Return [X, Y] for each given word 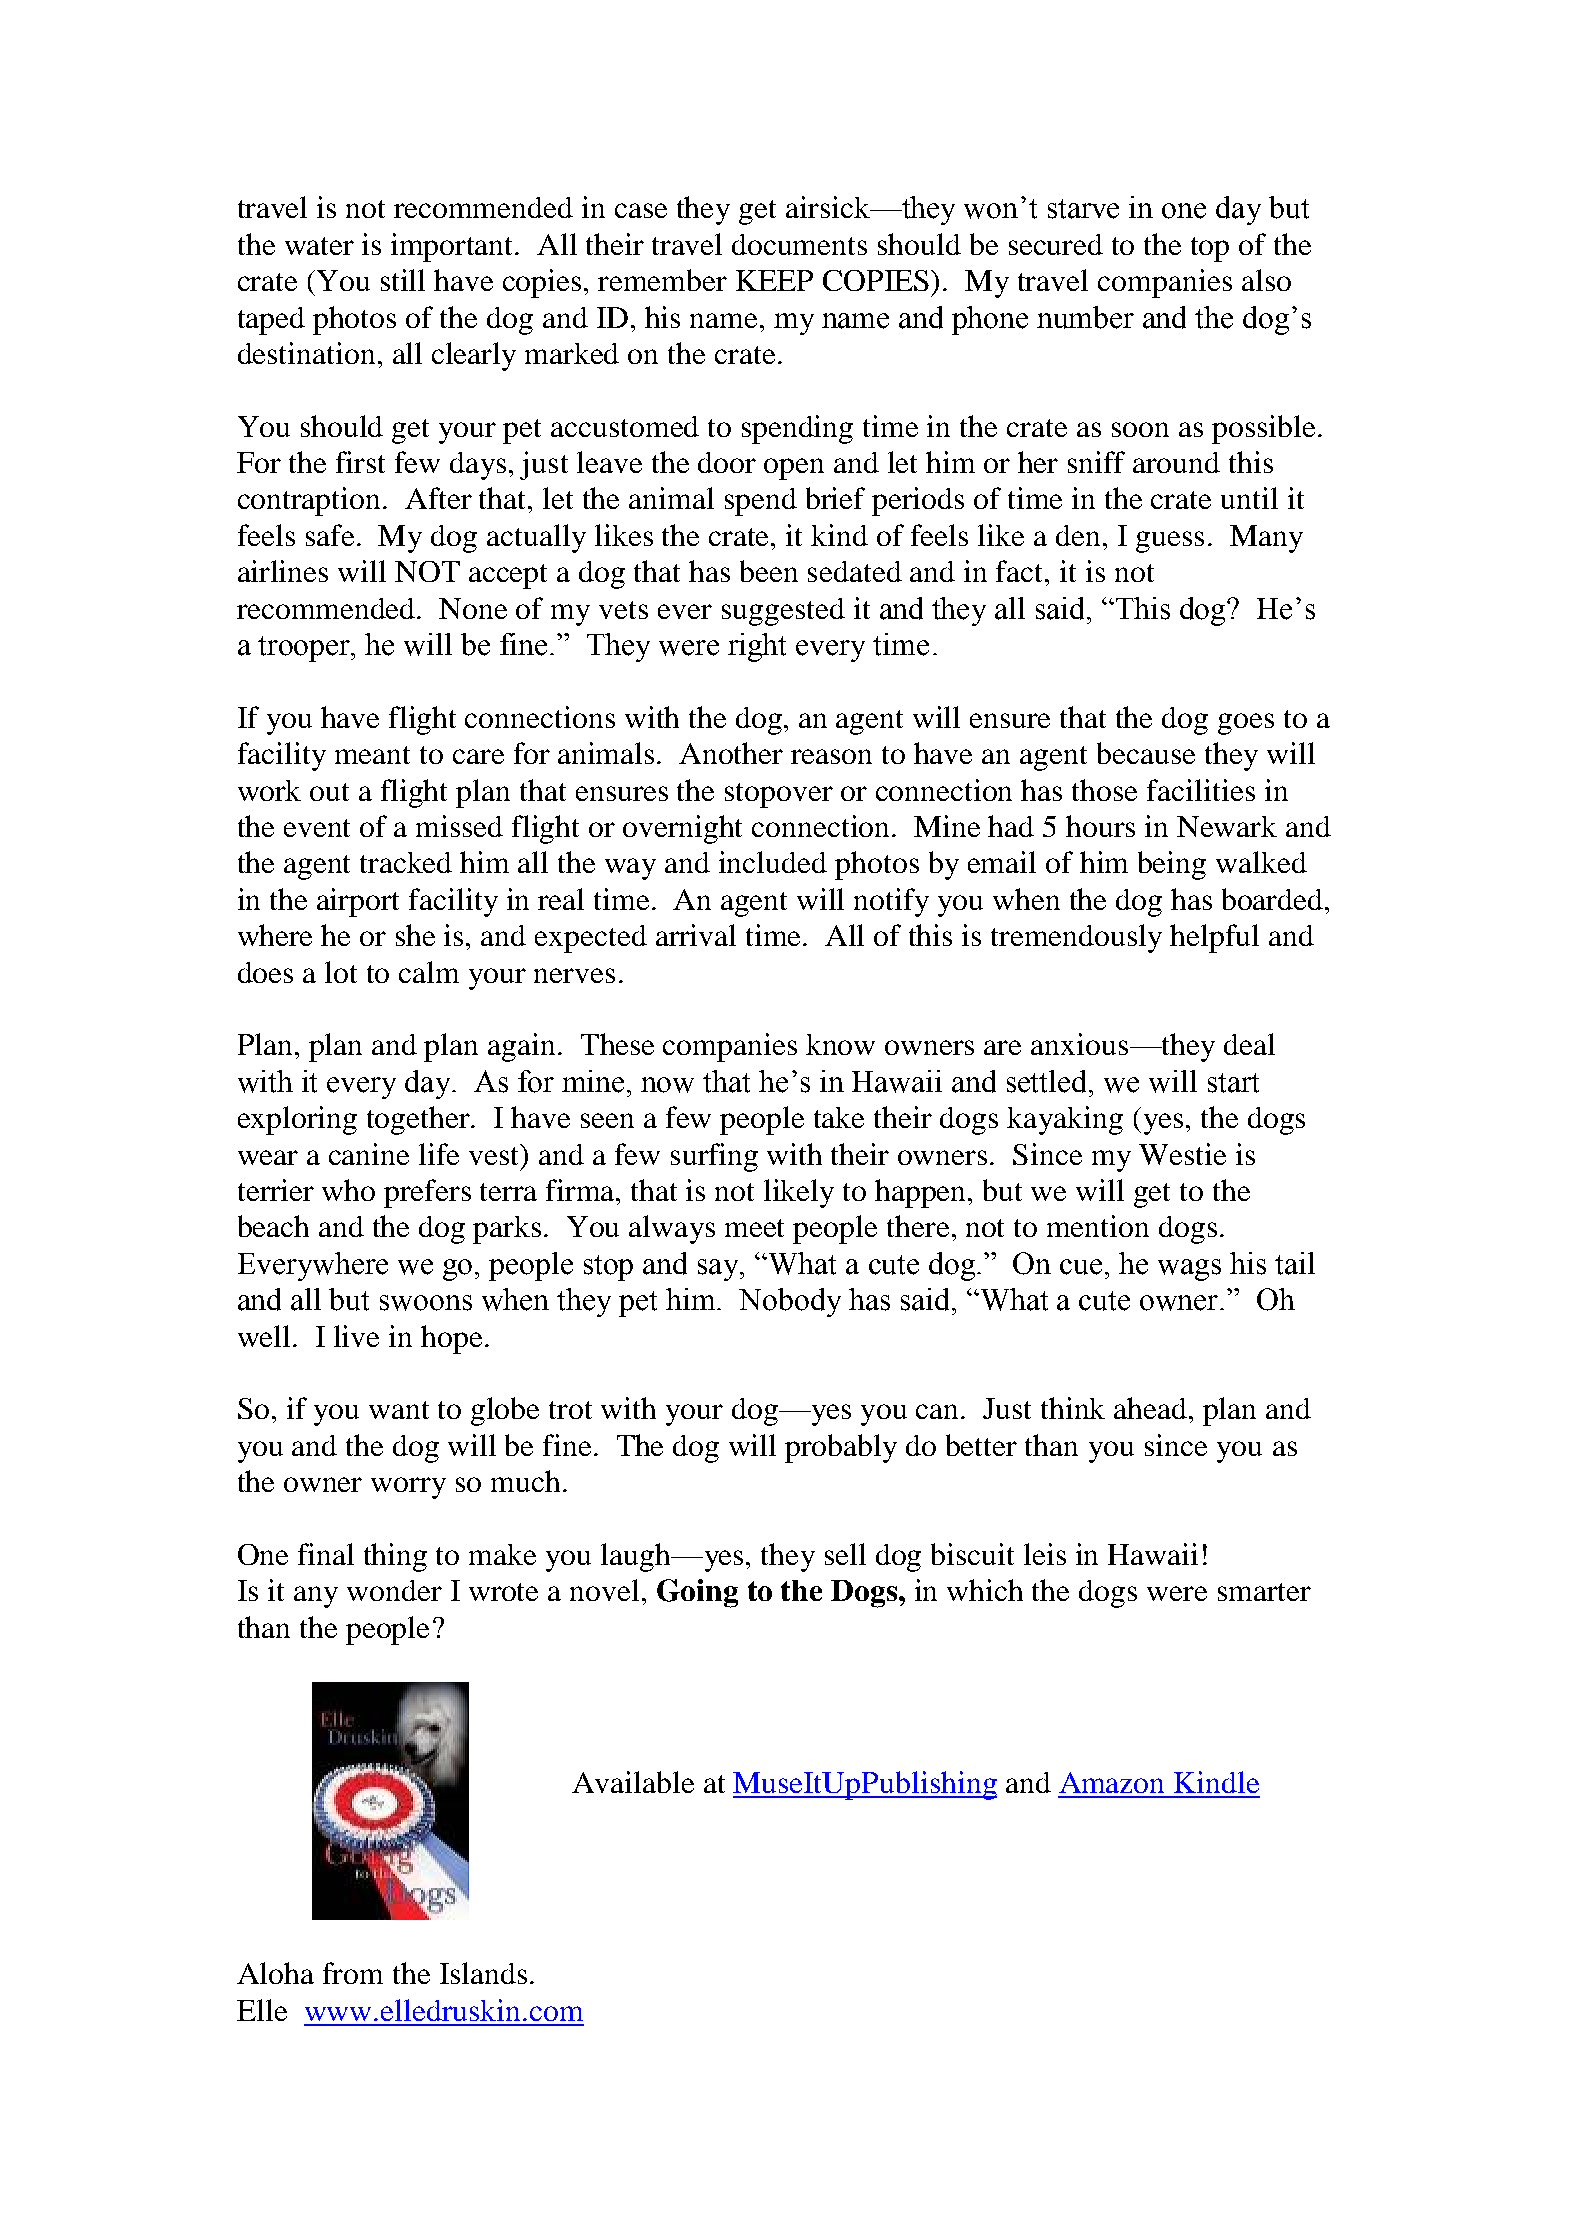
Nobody [790, 1302]
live [356, 1336]
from [353, 1973]
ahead [1152, 1408]
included [773, 862]
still [403, 280]
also [1266, 280]
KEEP [774, 280]
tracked [406, 862]
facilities [1201, 790]
